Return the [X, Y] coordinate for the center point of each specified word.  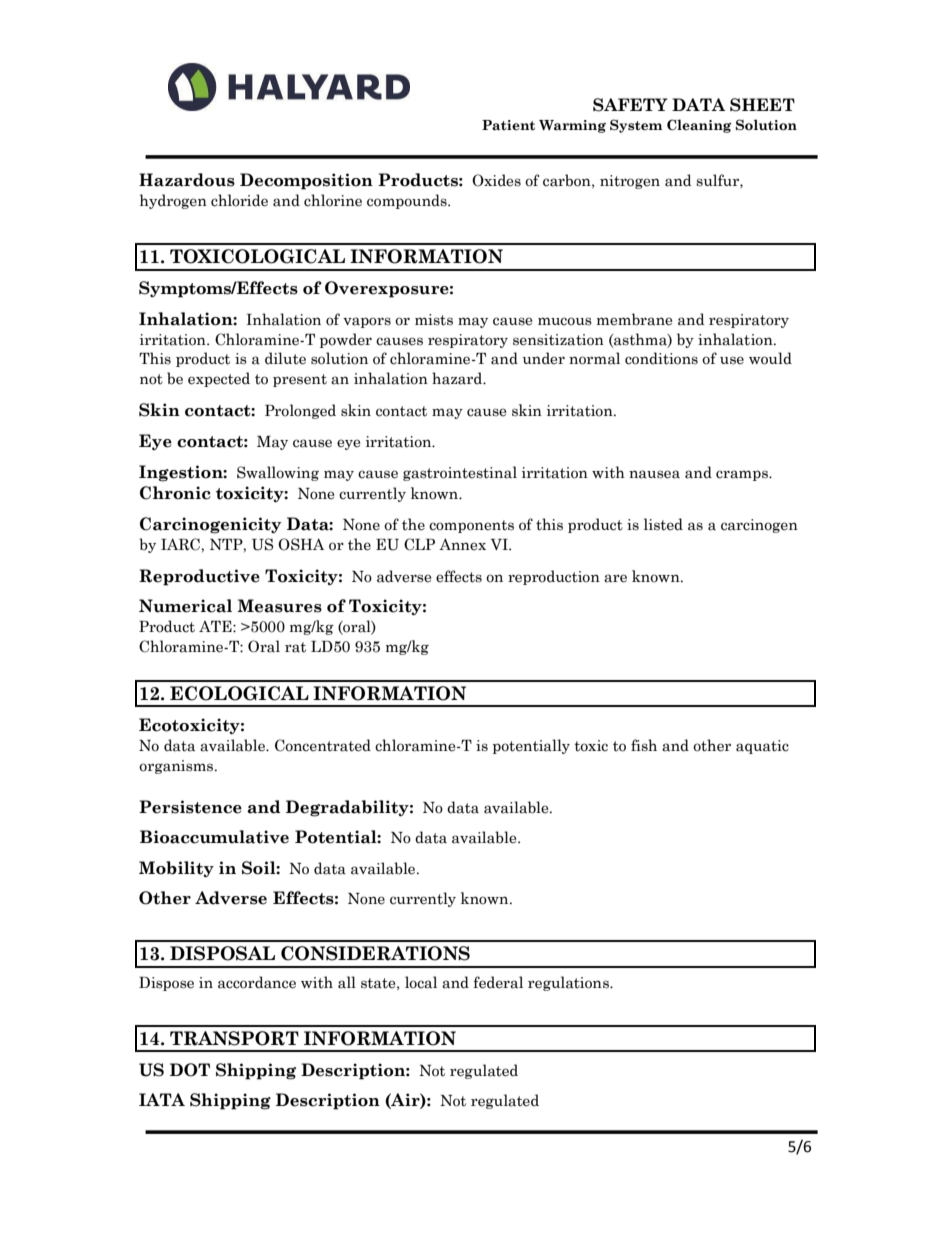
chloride [239, 200]
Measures [279, 606]
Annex [462, 544]
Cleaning [699, 126]
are [615, 578]
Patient [508, 125]
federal [498, 982]
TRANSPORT [234, 1038]
